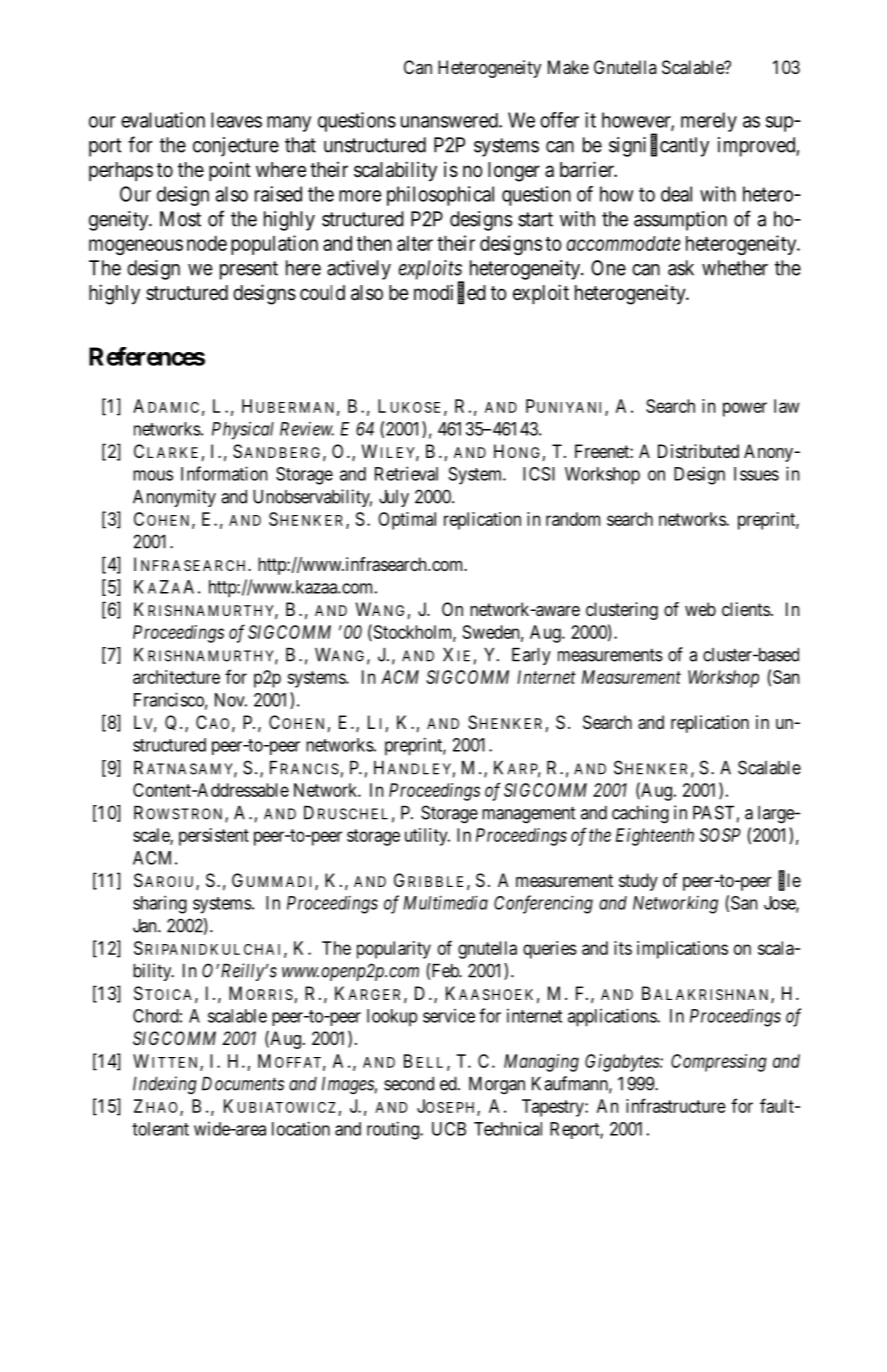 This screenshot has width=887, height=1372. What do you see at coordinates (698, 451) in the screenshot?
I see `Distributed` at bounding box center [698, 451].
